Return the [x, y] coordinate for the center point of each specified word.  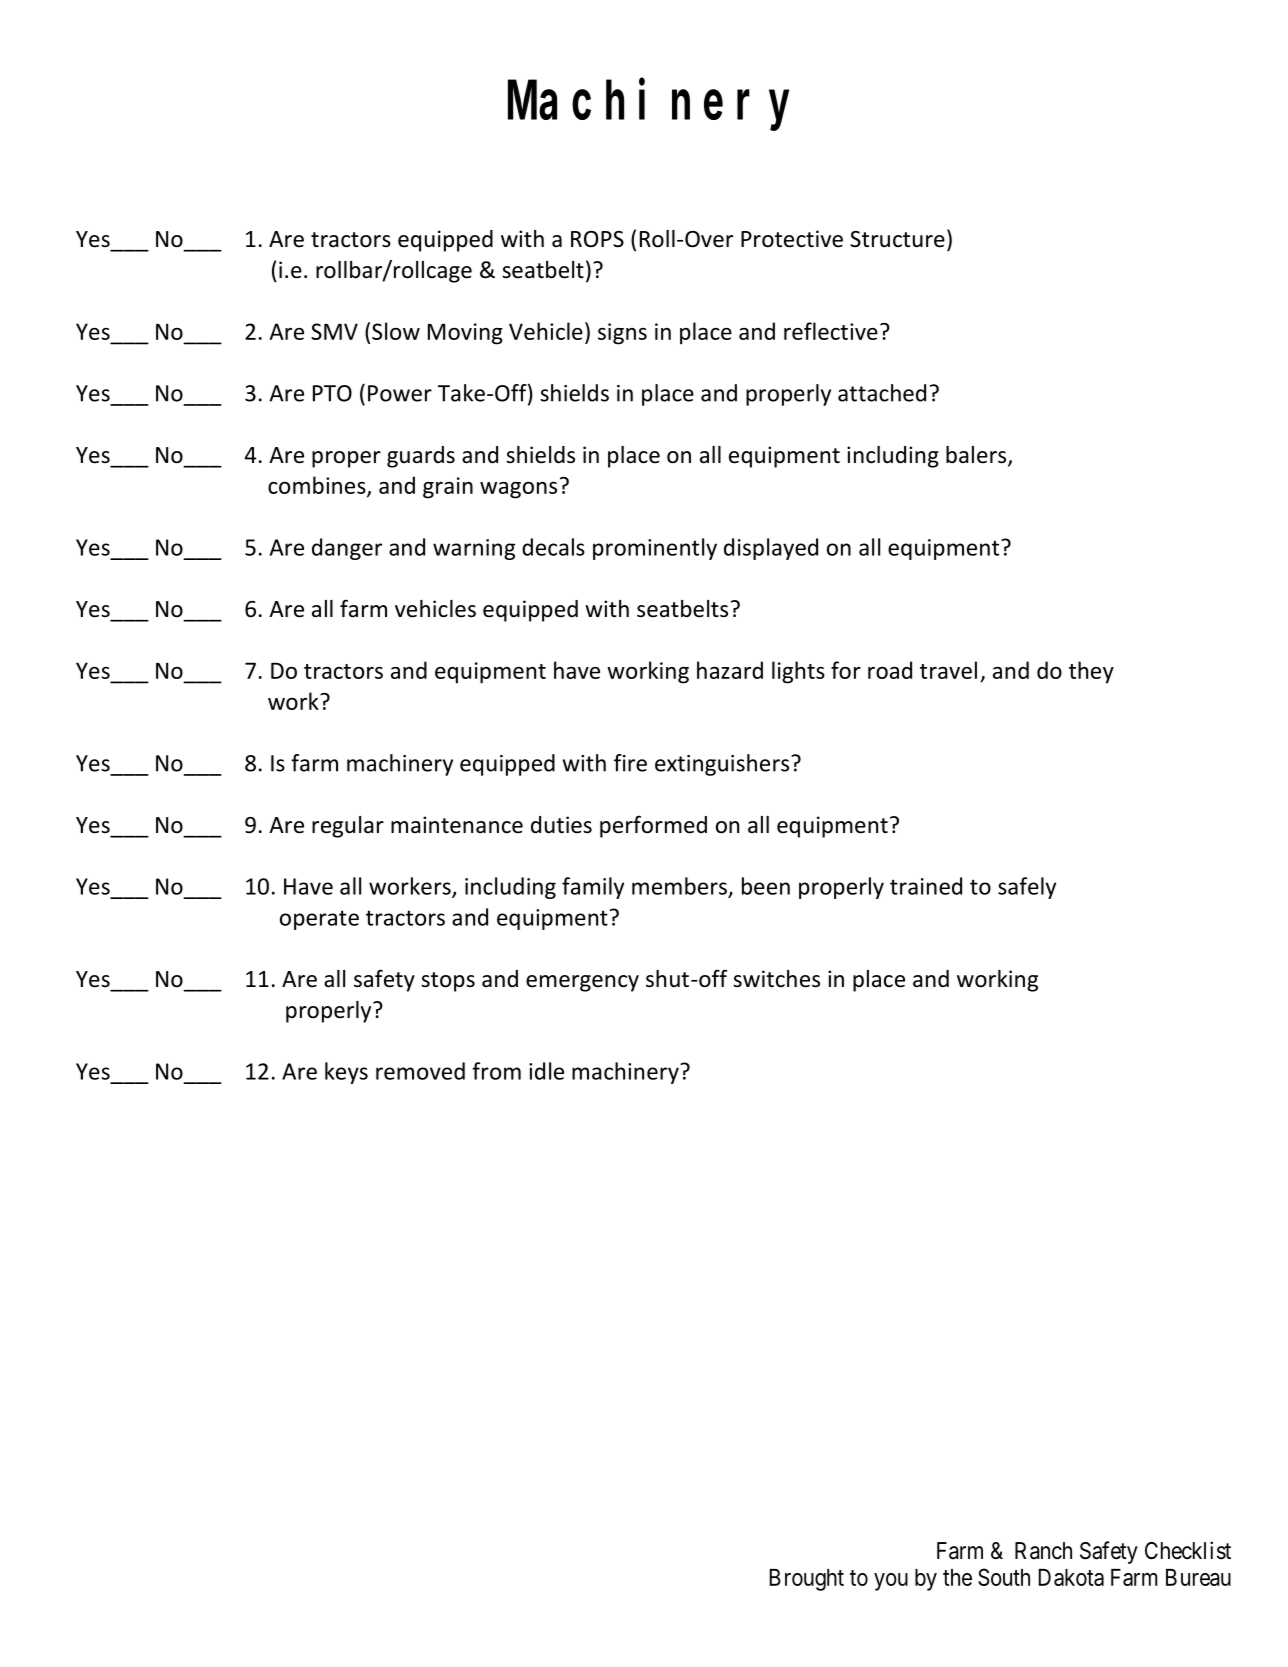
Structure [897, 239]
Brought [807, 1580]
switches [776, 979]
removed [420, 1071]
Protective [792, 239]
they [1091, 672]
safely [1027, 888]
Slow [396, 331]
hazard [730, 670]
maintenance [457, 825]
